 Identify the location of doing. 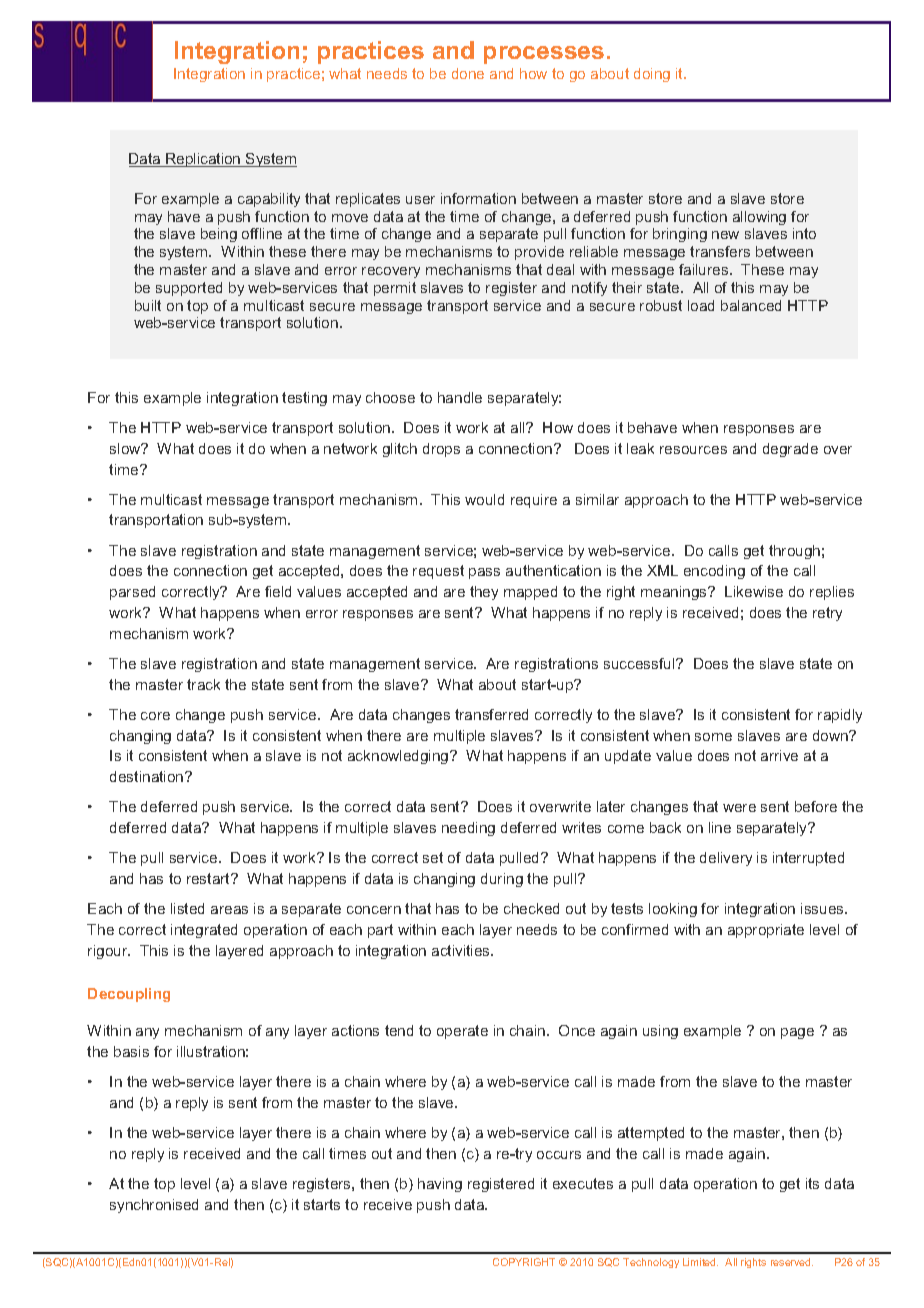
(652, 75).
